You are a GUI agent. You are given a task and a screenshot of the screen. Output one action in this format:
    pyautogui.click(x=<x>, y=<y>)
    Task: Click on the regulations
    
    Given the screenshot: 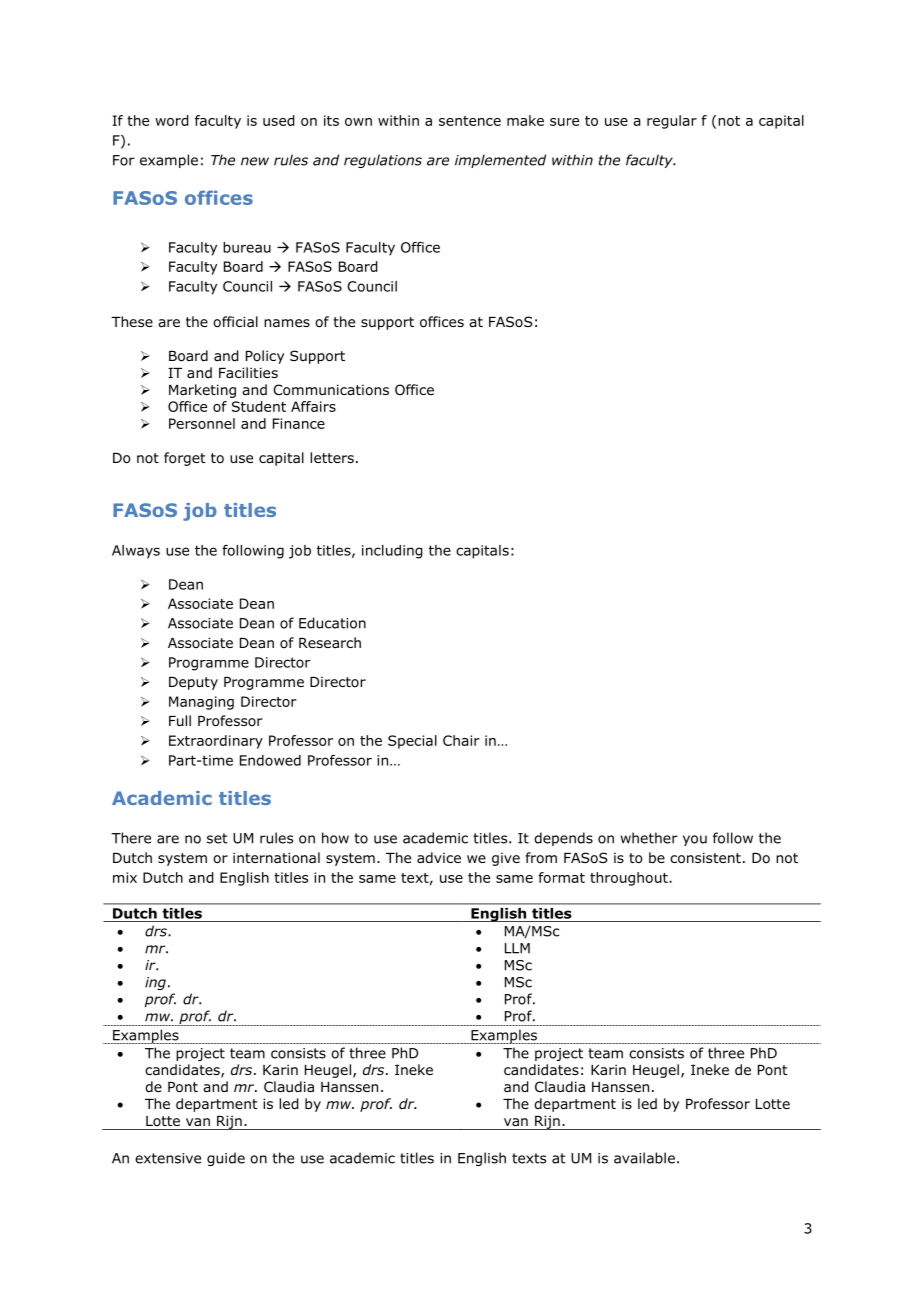 What is the action you would take?
    pyautogui.click(x=383, y=161)
